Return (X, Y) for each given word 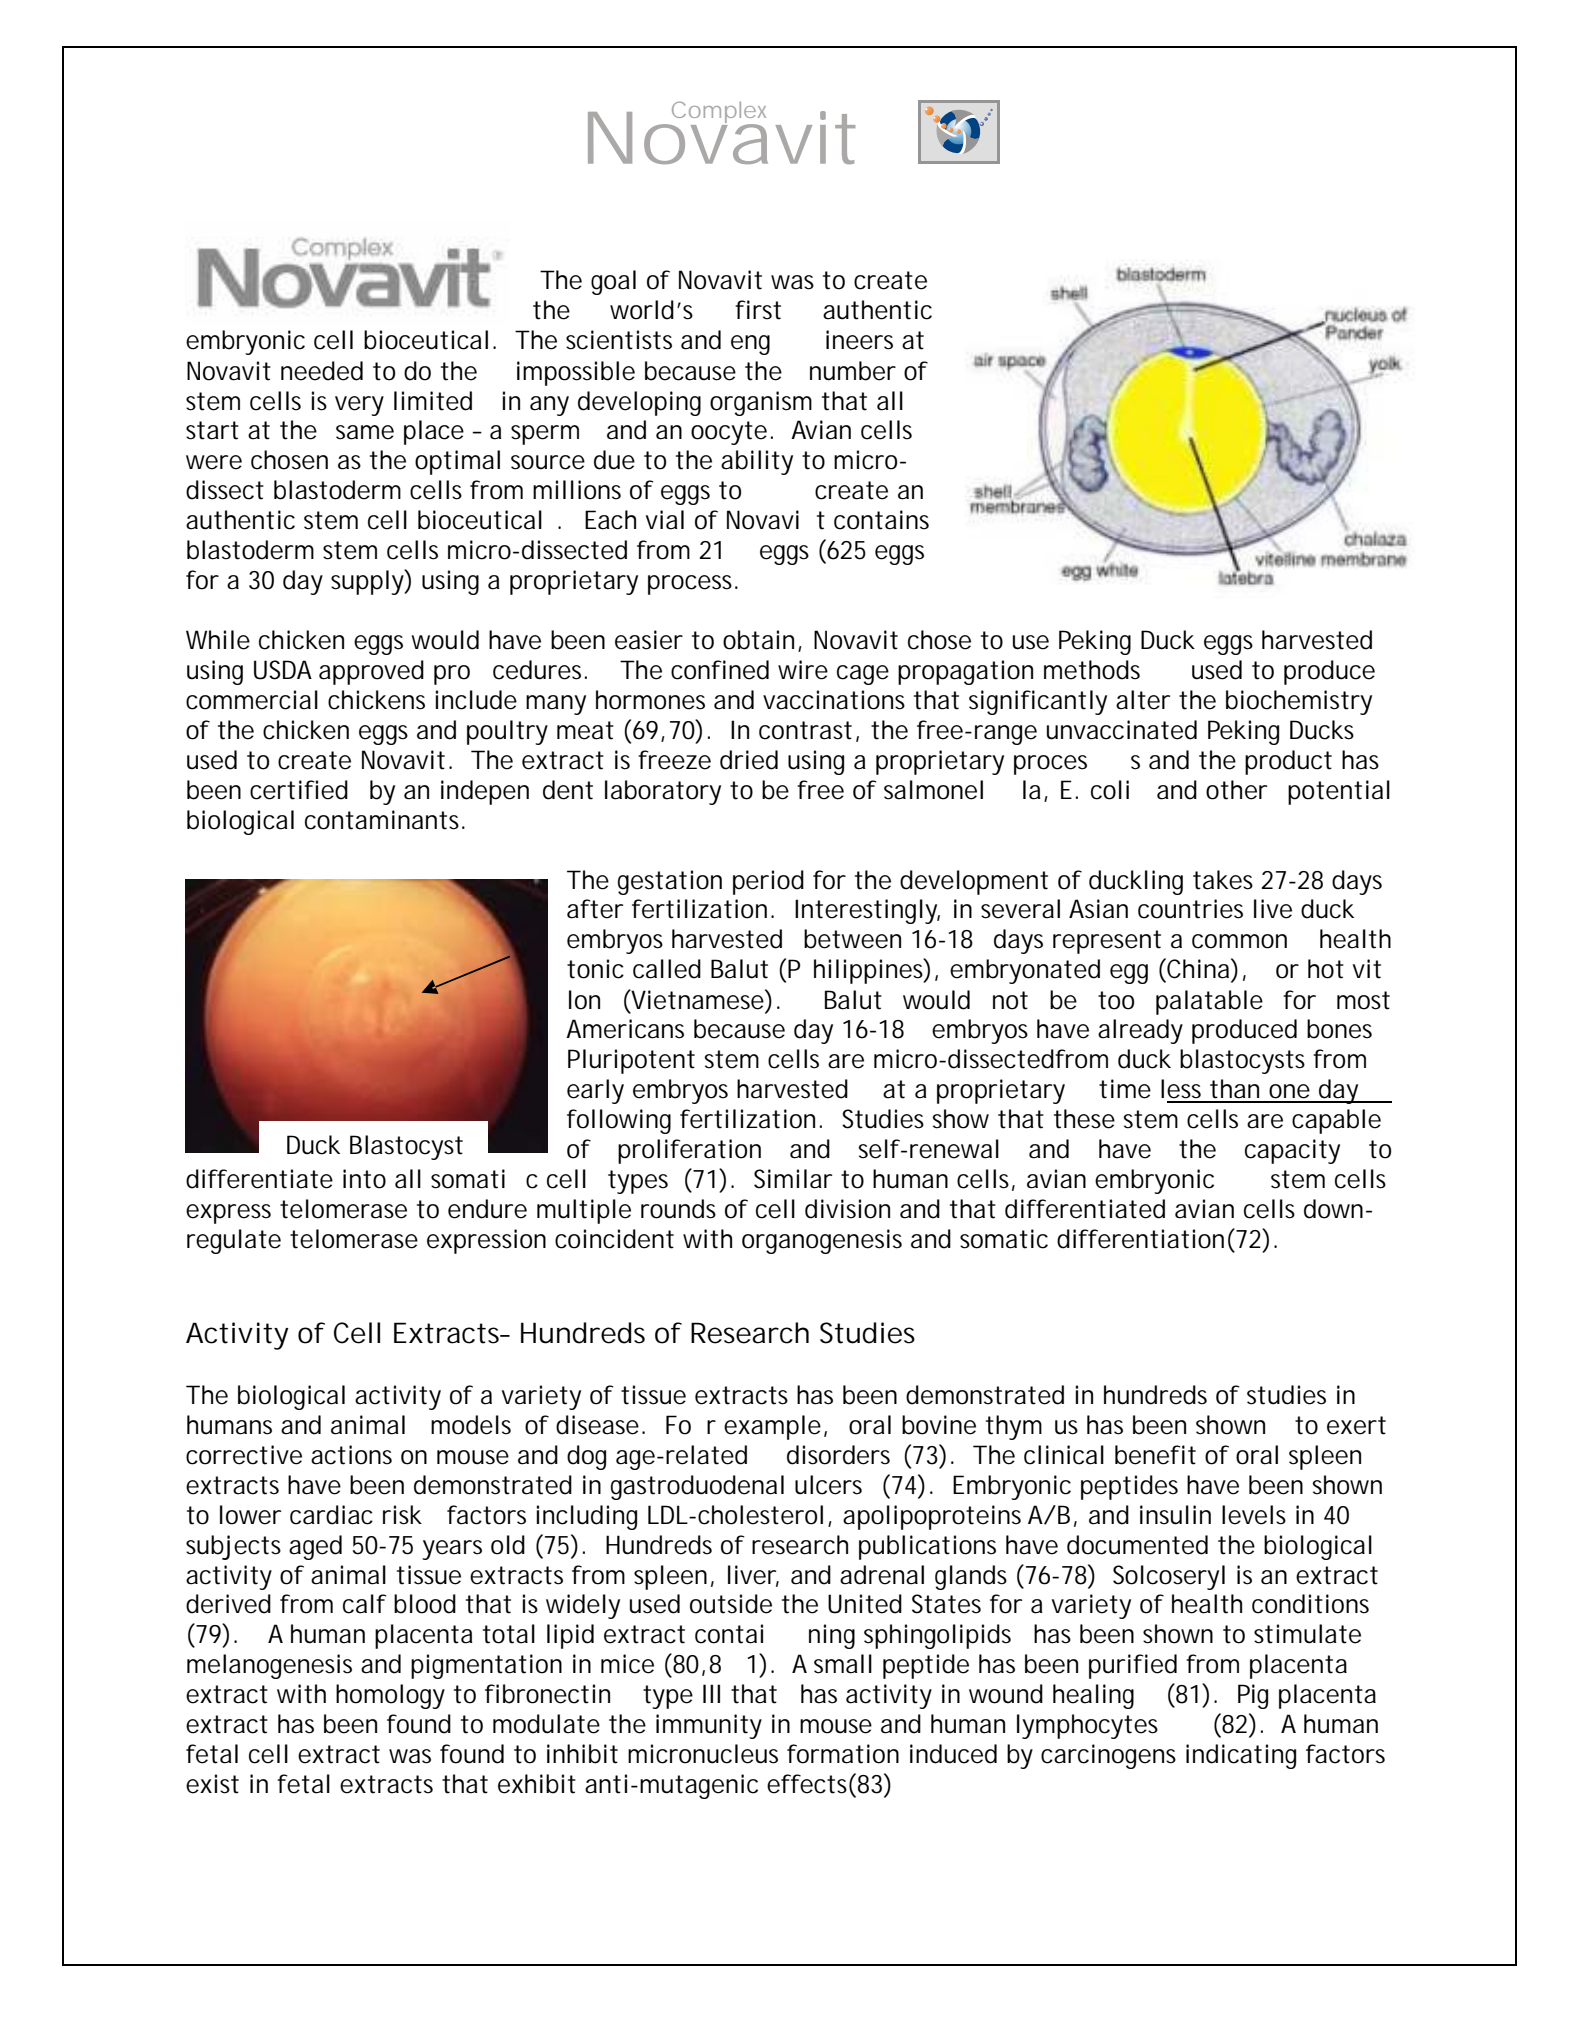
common (1239, 941)
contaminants (382, 820)
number (853, 371)
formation (843, 1754)
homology (390, 1696)
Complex (717, 113)
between (852, 939)
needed (322, 371)
